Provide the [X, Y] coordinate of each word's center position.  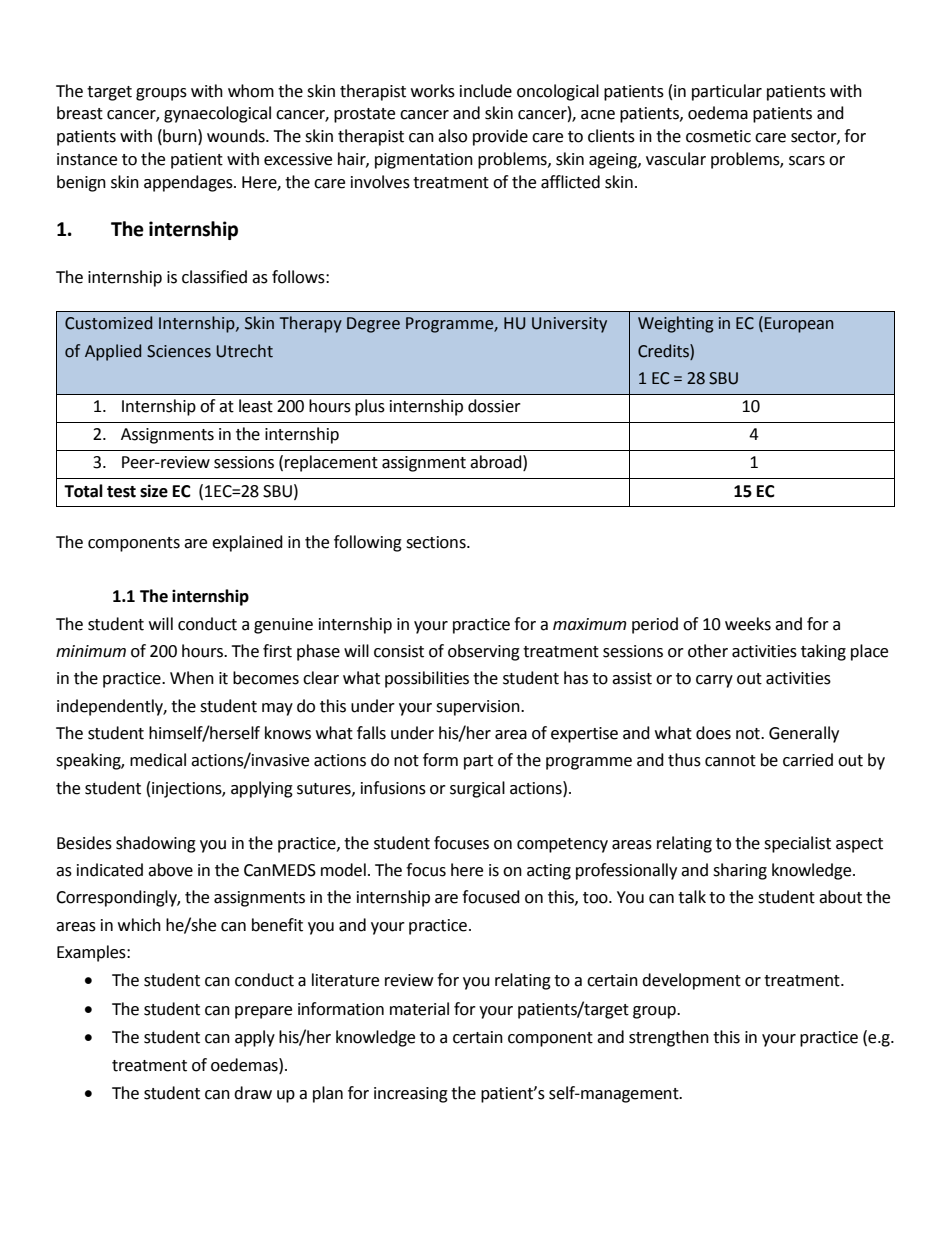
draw [253, 1093]
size [154, 491]
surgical [477, 789]
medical [158, 760]
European [799, 325]
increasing [411, 1095]
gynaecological [217, 114]
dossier [494, 406]
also [452, 136]
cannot [730, 761]
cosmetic [718, 136]
